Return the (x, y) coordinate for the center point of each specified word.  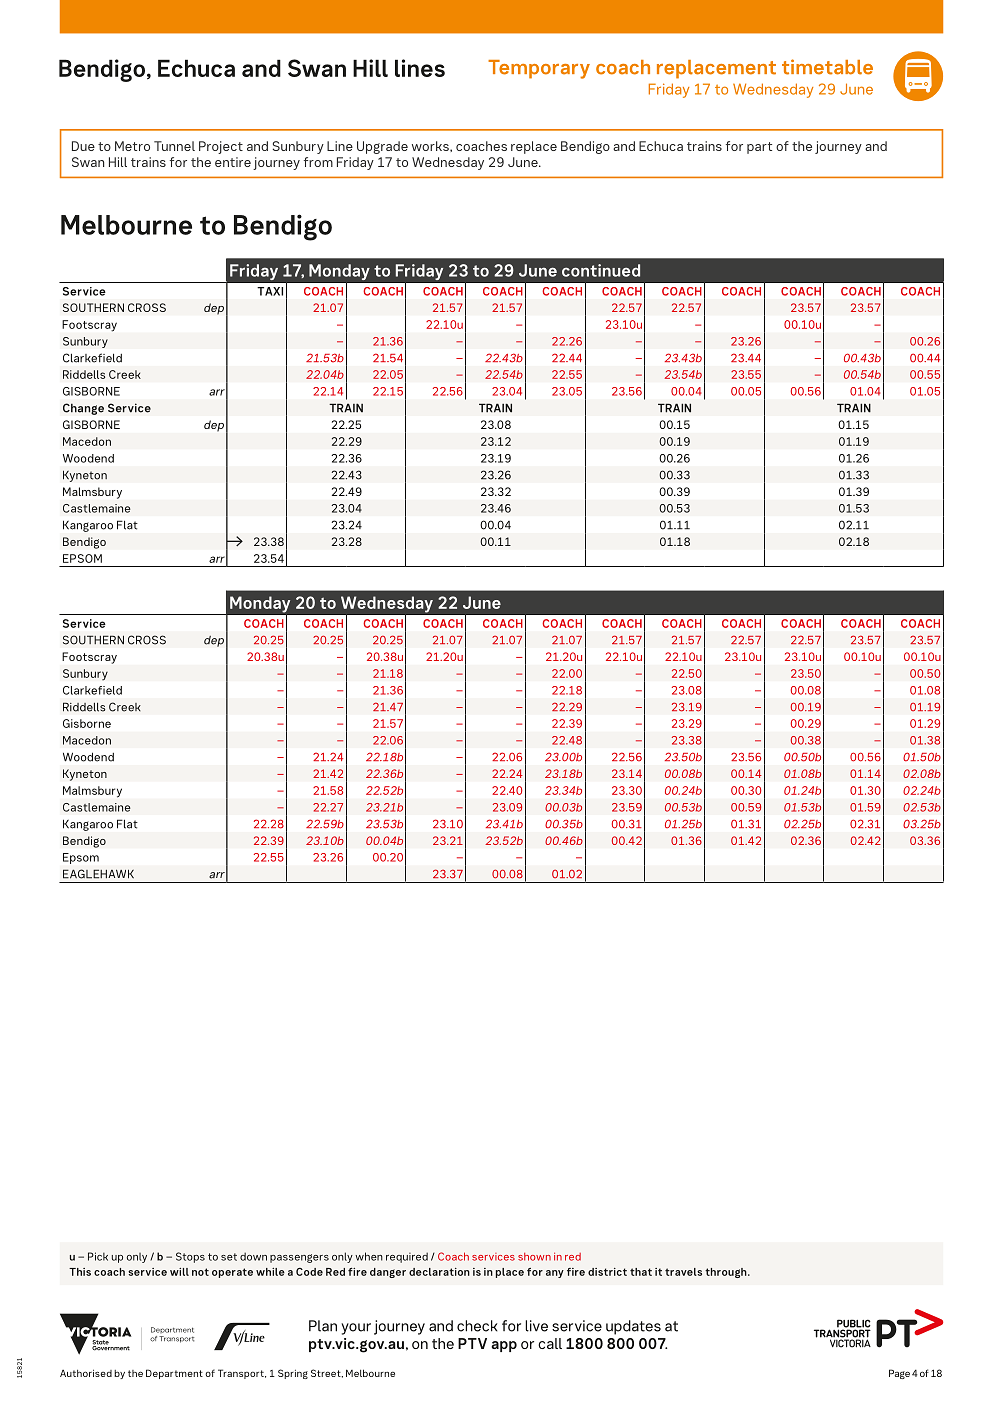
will (179, 1272)
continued (601, 270)
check (477, 1326)
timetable (827, 67)
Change (83, 409)
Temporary (539, 69)
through (727, 1273)
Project (221, 147)
